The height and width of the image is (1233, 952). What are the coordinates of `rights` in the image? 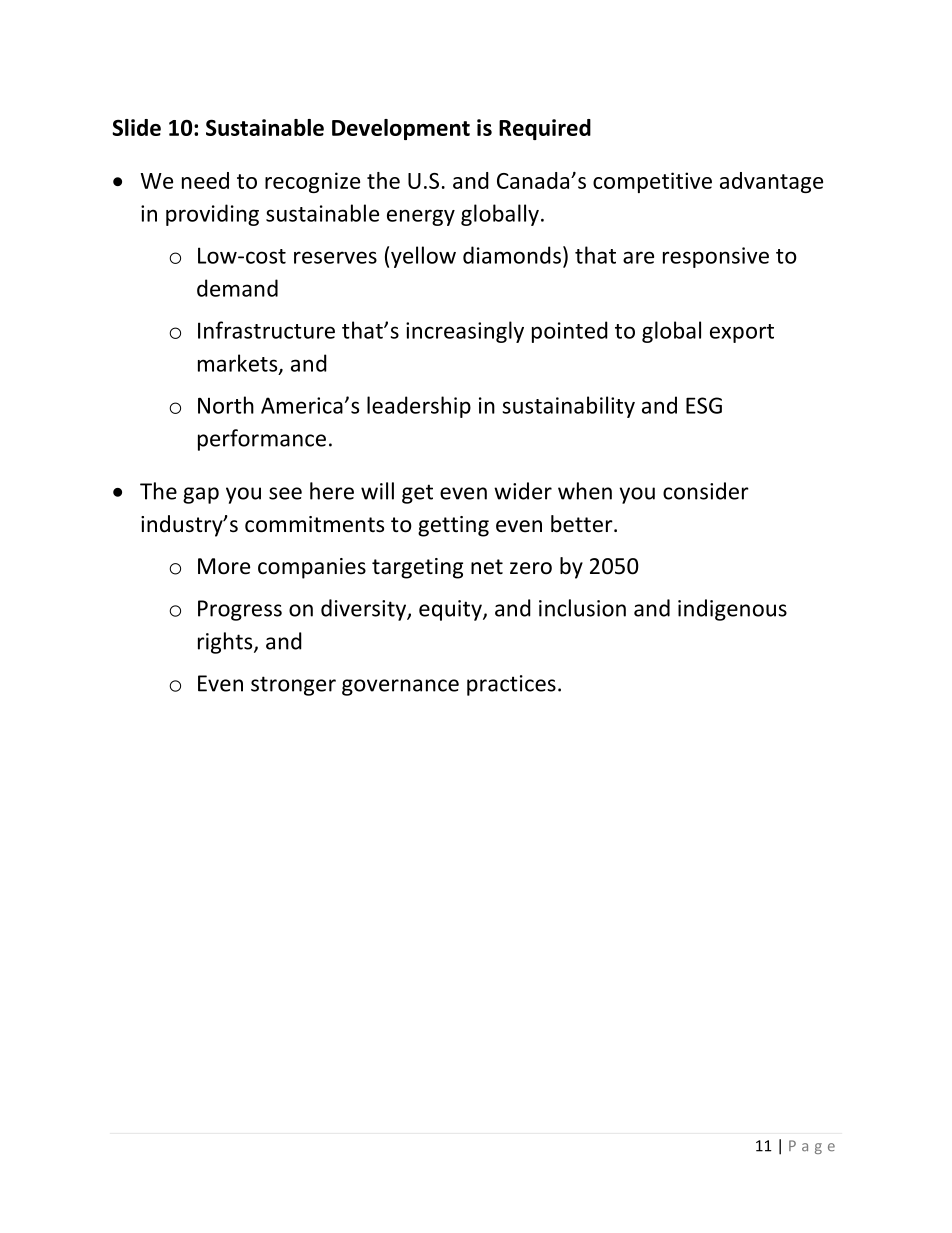 It's located at (226, 643).
